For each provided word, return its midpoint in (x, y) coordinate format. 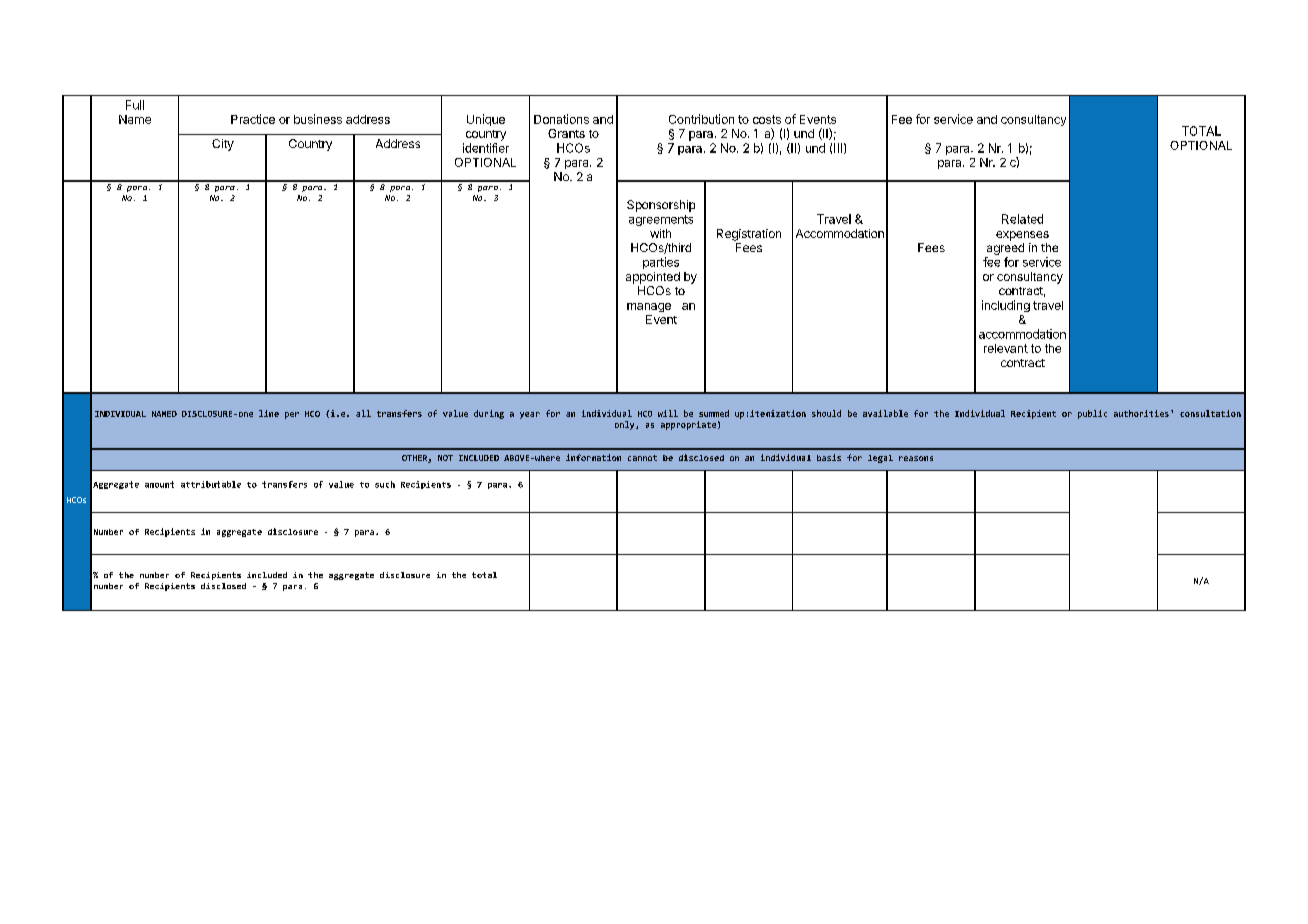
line (269, 413)
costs (767, 119)
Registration (749, 235)
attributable (211, 484)
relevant (1006, 348)
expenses (1022, 236)
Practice (253, 119)
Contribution (701, 119)
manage (649, 307)
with (660, 233)
